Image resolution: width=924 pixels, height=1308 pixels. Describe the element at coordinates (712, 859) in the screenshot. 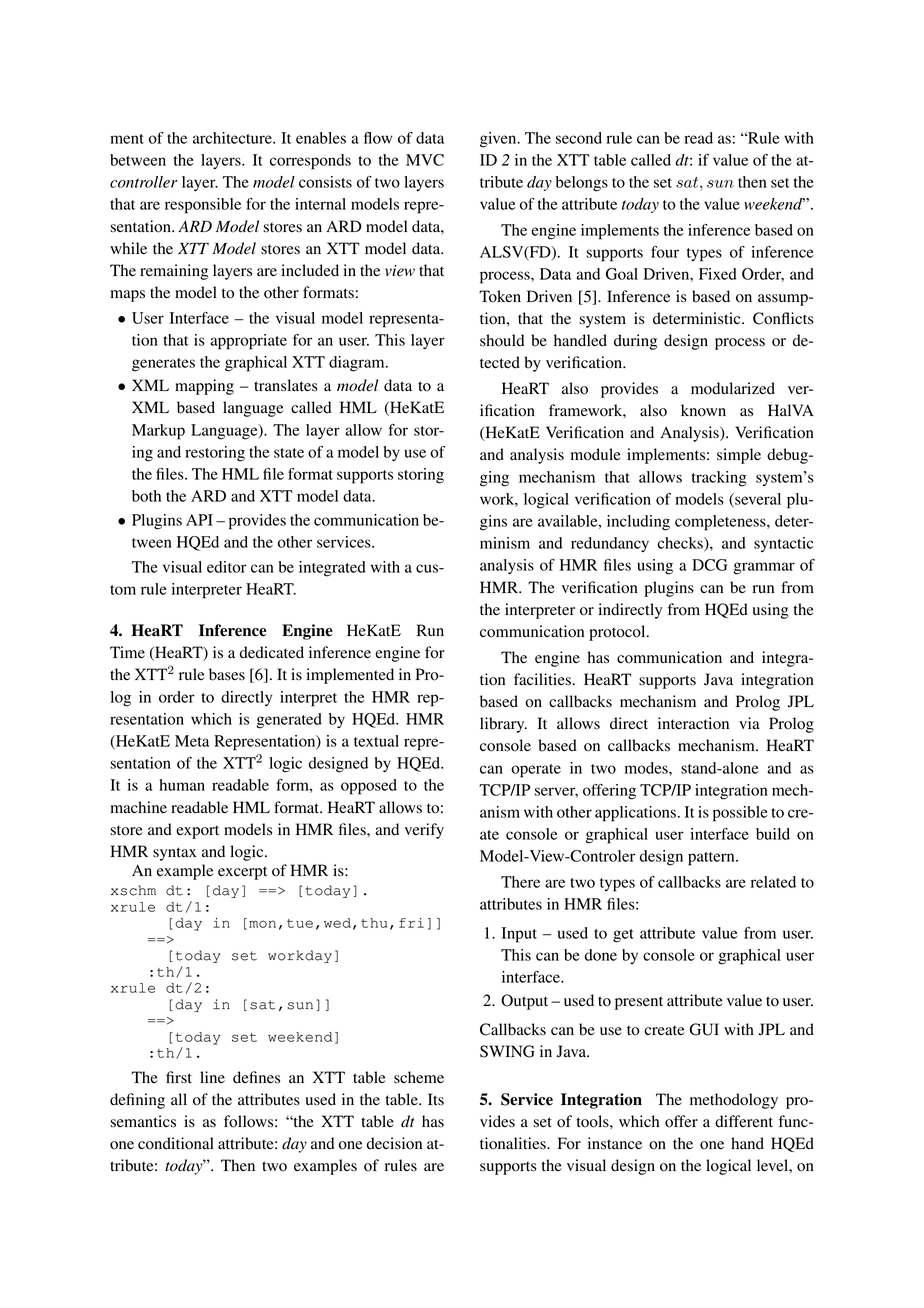

I see `pattern` at that location.
